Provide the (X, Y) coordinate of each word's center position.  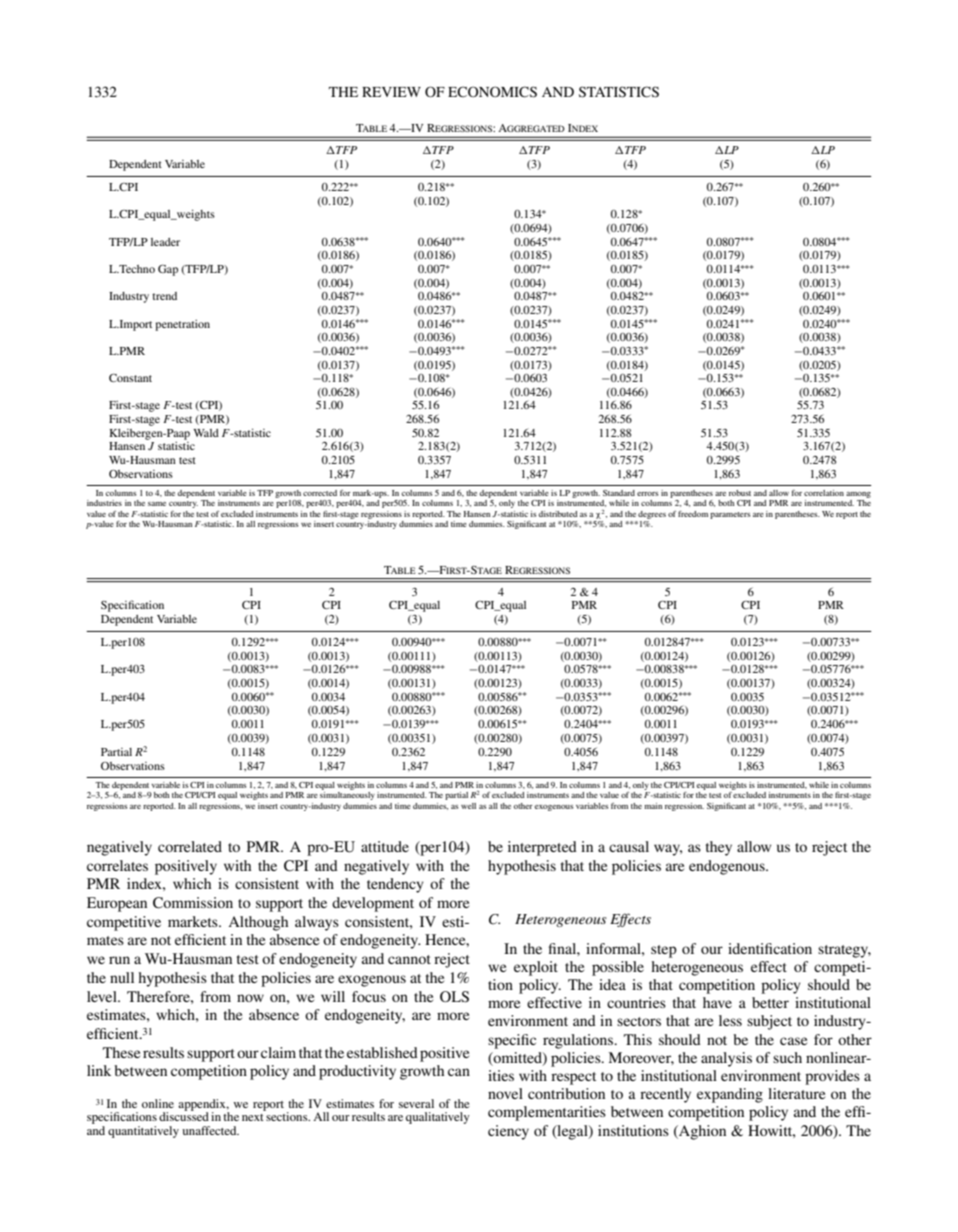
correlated (190, 846)
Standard (619, 493)
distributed (558, 514)
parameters (730, 515)
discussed (184, 1115)
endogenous (728, 867)
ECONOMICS (492, 92)
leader (165, 242)
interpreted (542, 848)
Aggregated (531, 128)
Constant (130, 377)
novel (505, 1093)
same (157, 504)
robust (740, 493)
